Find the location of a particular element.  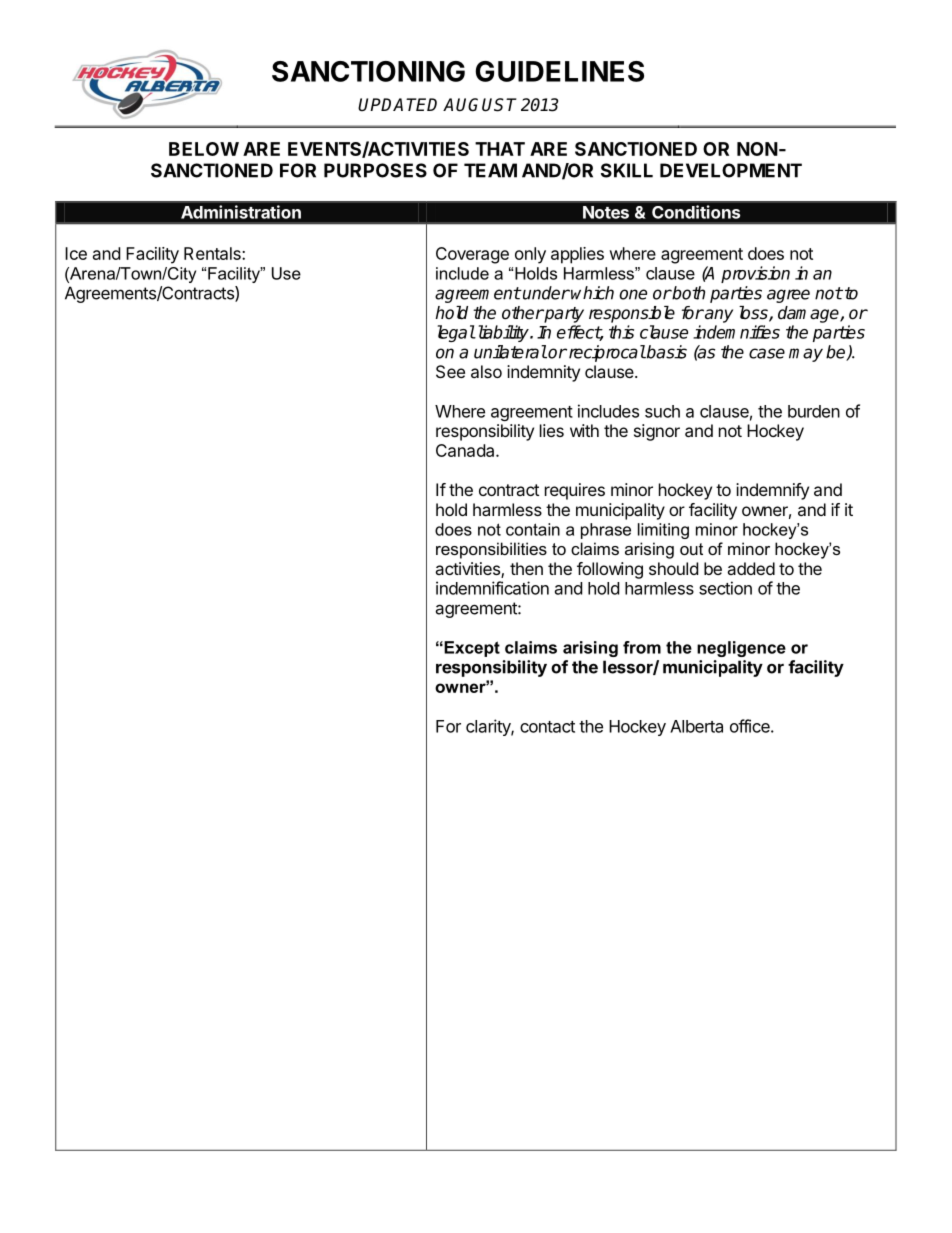

Rentals is located at coordinates (213, 253).
